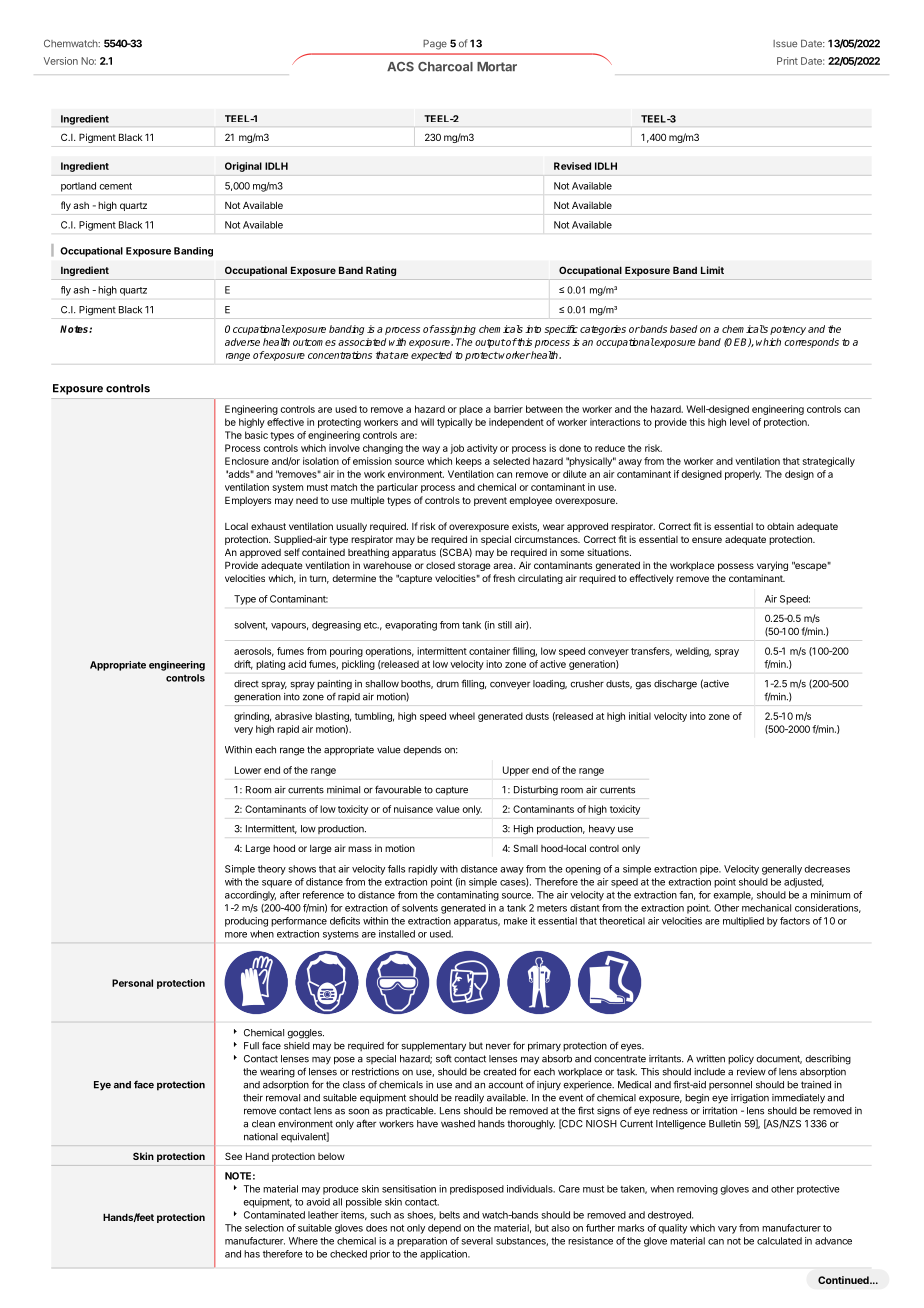  I want to click on Version, so click(61, 61).
